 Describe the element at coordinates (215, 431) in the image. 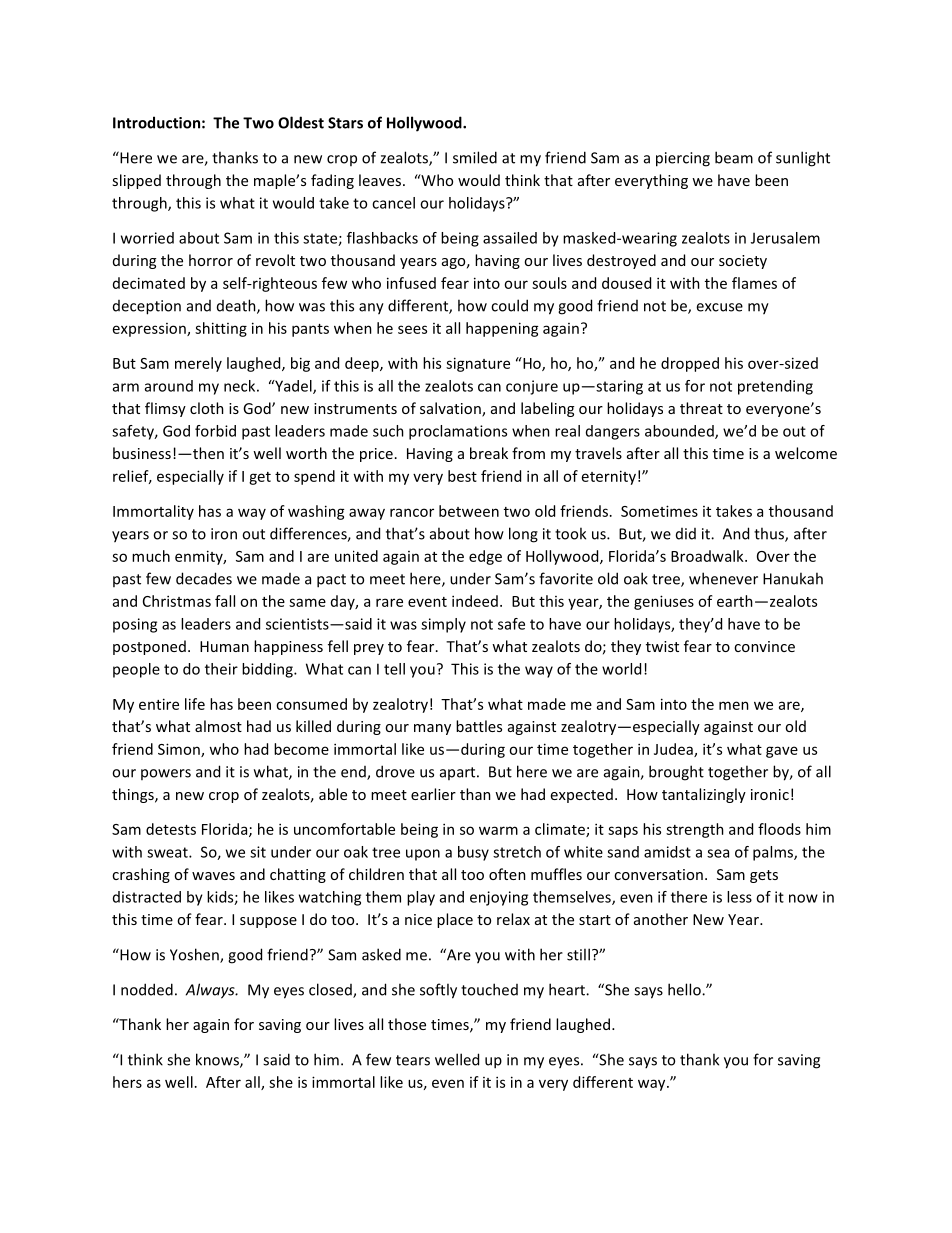

I see `forbid` at that location.
